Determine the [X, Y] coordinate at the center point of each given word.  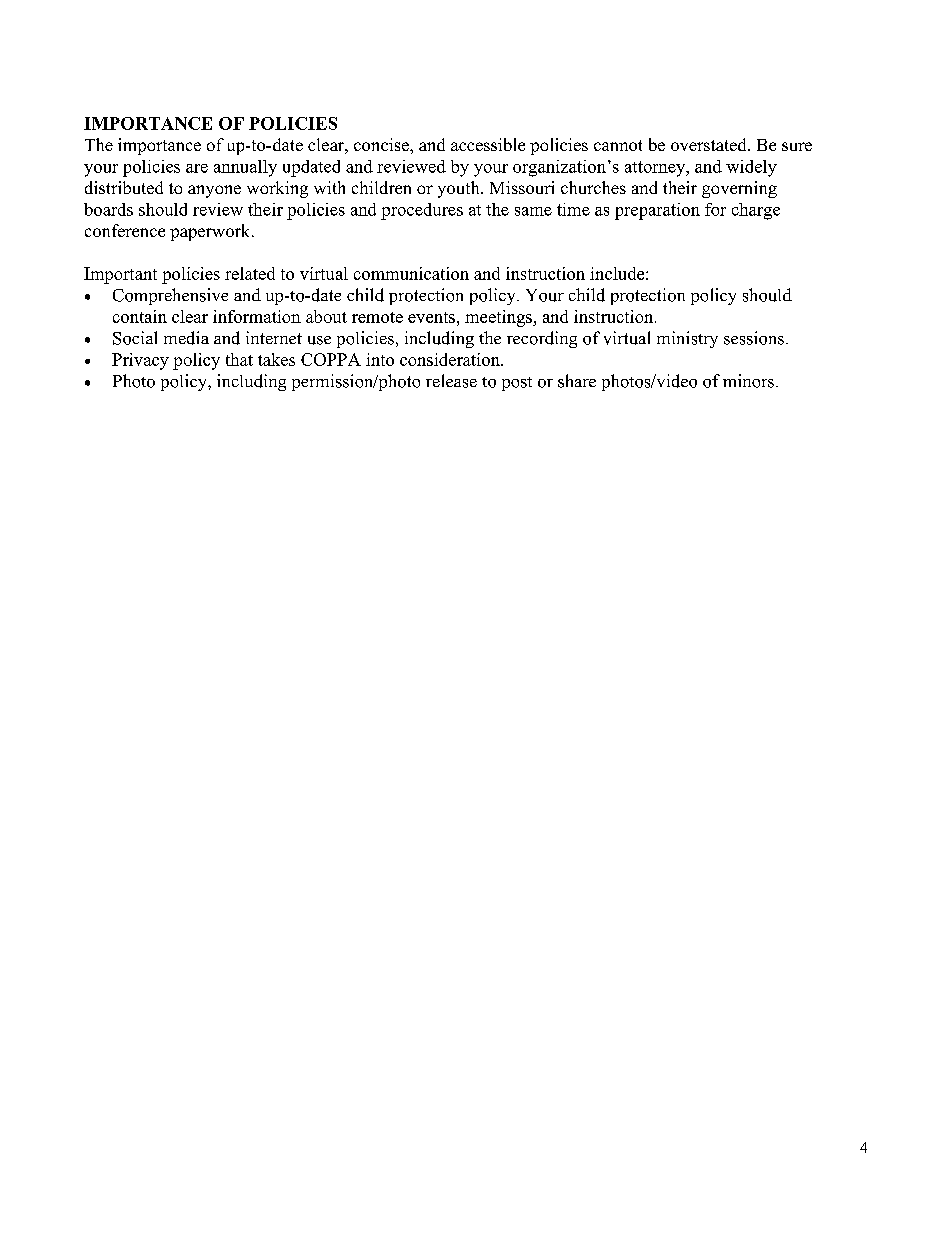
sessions [754, 338]
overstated [710, 144]
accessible [488, 144]
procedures [422, 211]
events [431, 317]
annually [245, 168]
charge [756, 211]
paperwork [211, 232]
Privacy [140, 361]
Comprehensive [170, 296]
